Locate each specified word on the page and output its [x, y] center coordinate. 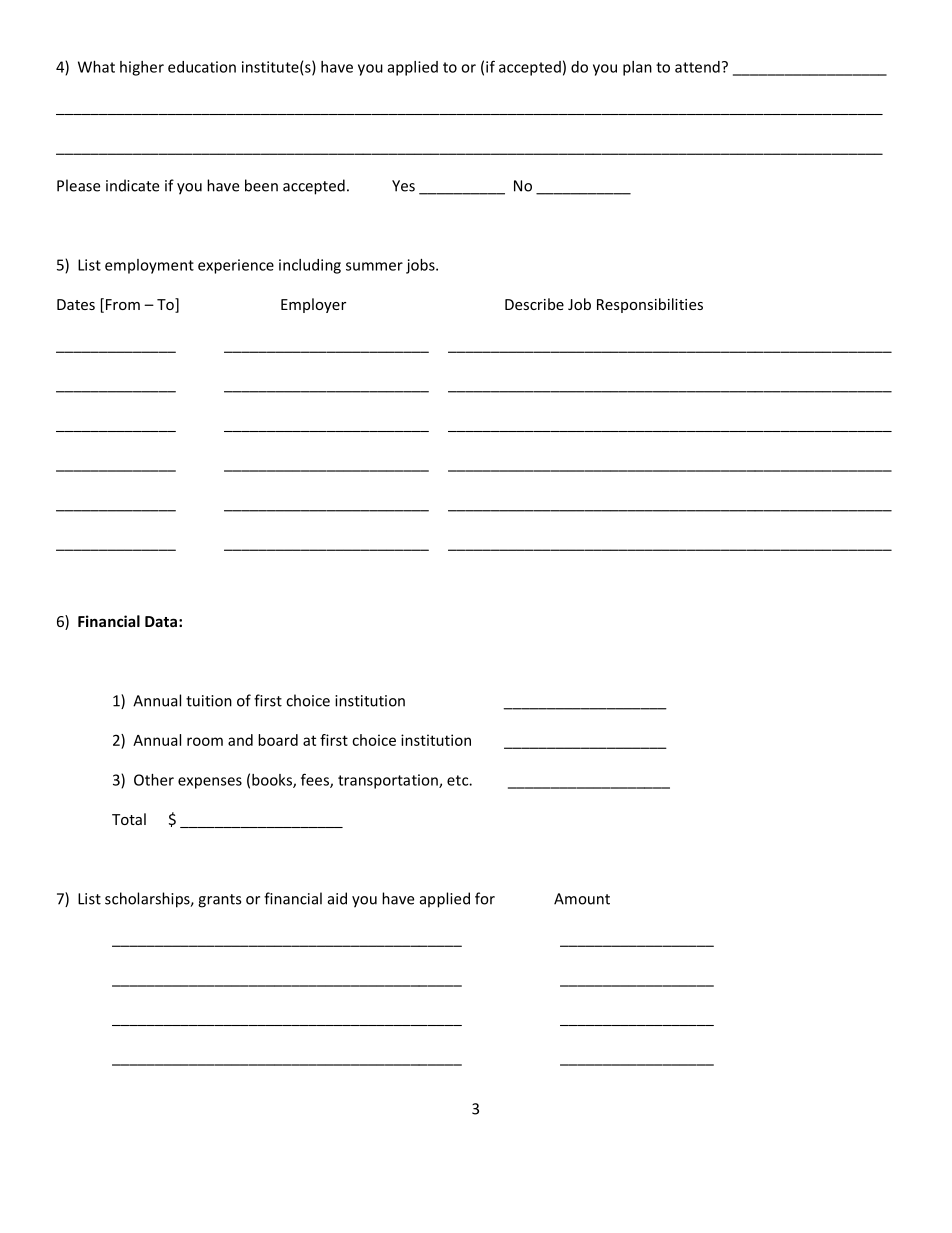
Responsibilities [650, 305]
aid [337, 898]
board [278, 740]
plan [637, 68]
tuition [209, 701]
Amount [582, 899]
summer [374, 266]
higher [142, 68]
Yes [403, 186]
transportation [389, 781]
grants [219, 901]
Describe [534, 304]
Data [161, 621]
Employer [313, 305]
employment [149, 266]
